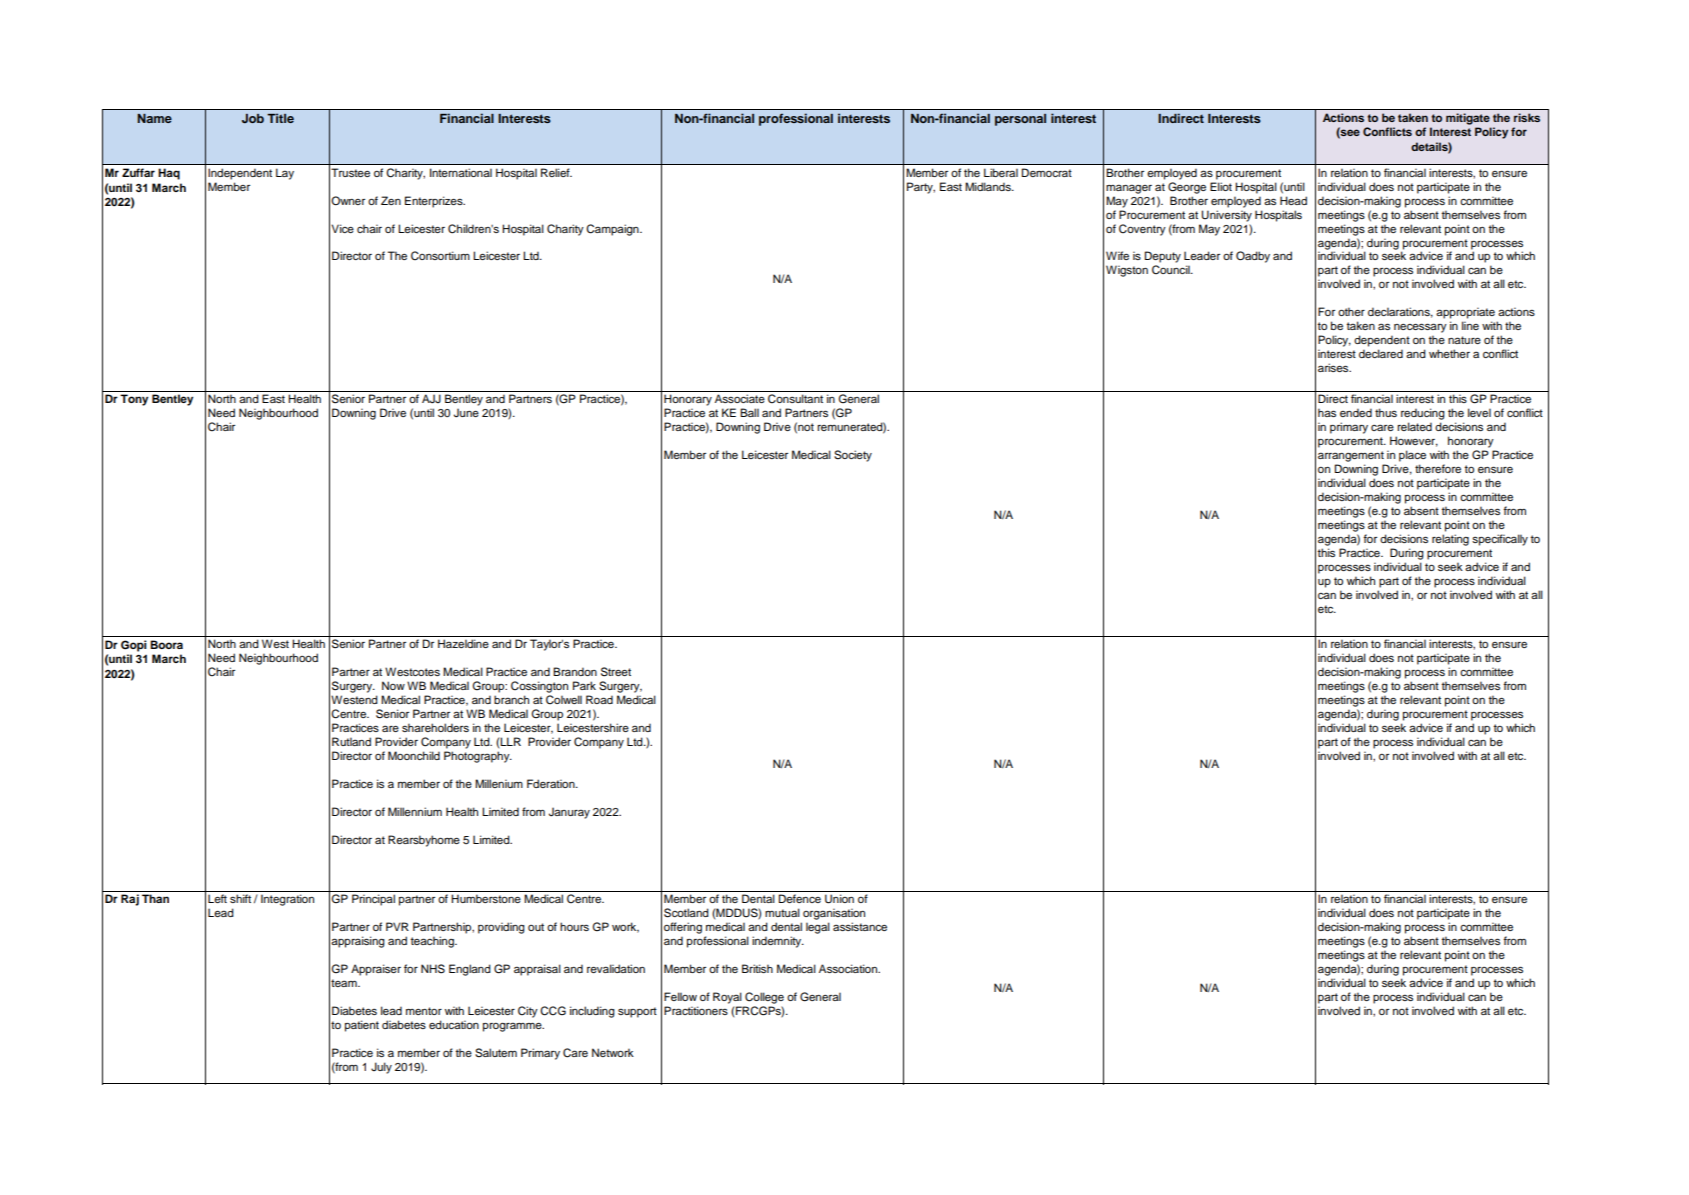  What do you see at coordinates (1001, 172) in the screenshot?
I see `Liberal` at bounding box center [1001, 172].
